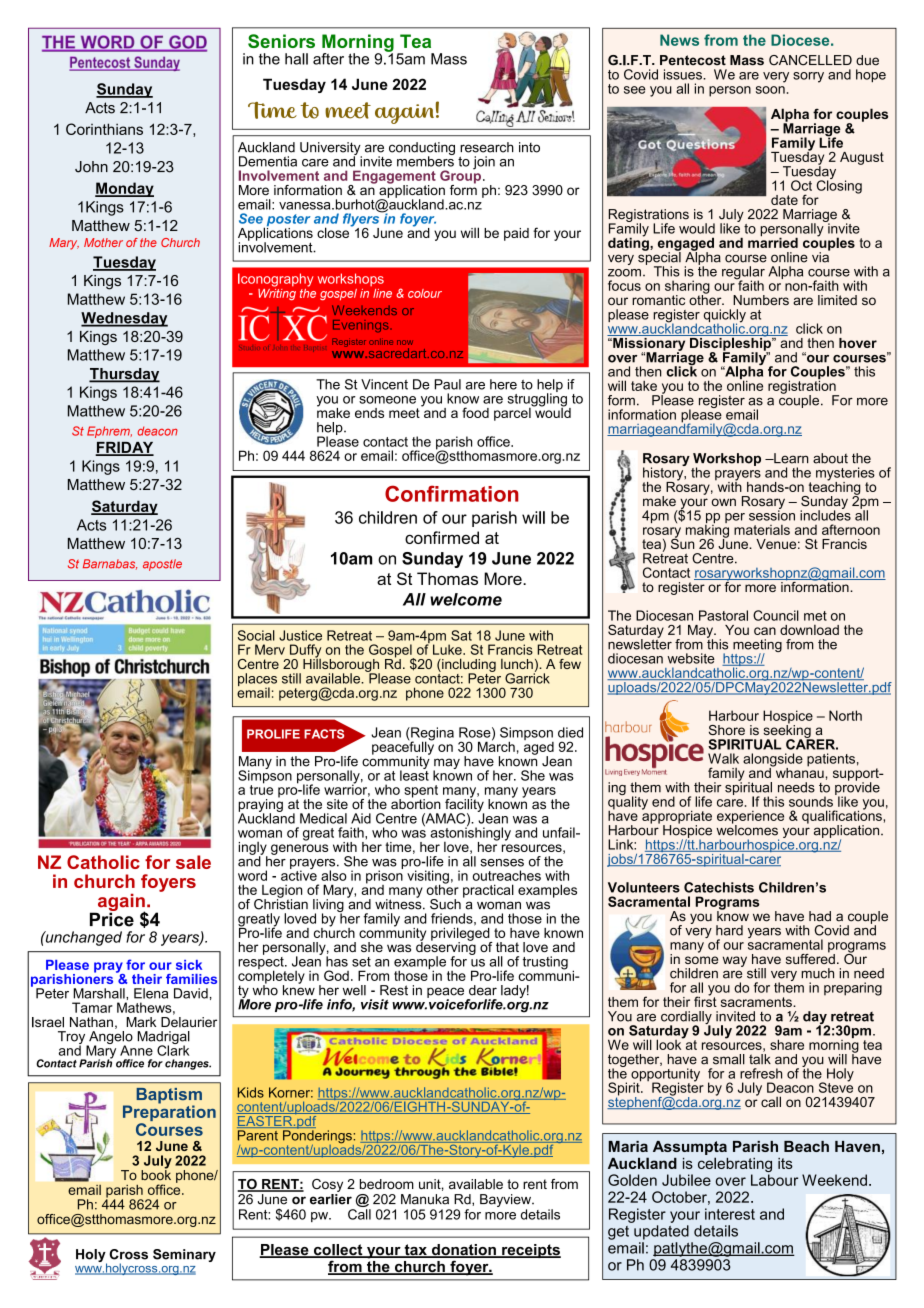 Image resolution: width=924 pixels, height=1308 pixels. What do you see at coordinates (774, 1180) in the screenshot?
I see `Labour` at bounding box center [774, 1180].
